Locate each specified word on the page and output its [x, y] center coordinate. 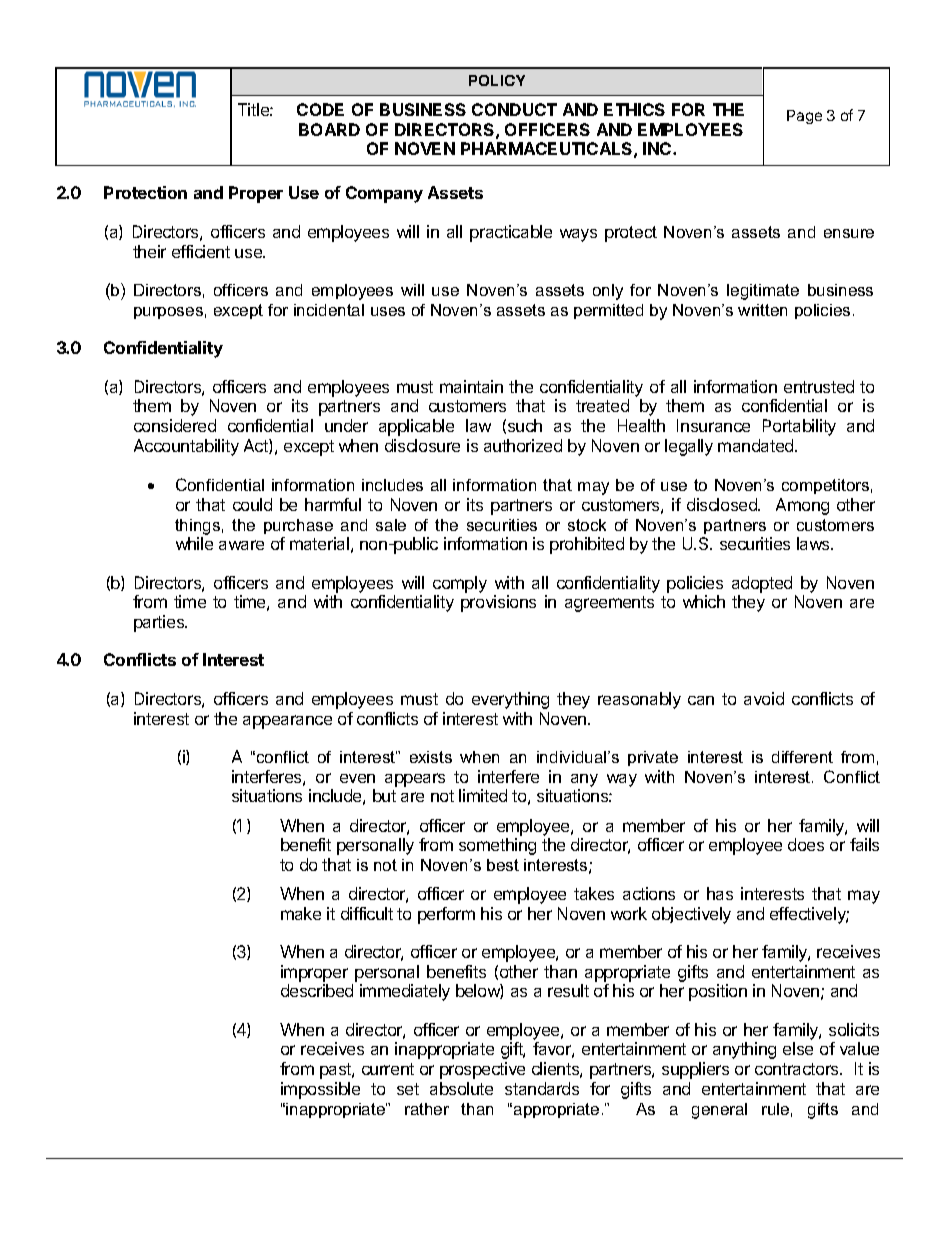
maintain [471, 386]
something [497, 846]
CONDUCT [514, 109]
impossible [320, 1090]
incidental [329, 310]
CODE [320, 109]
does [806, 844]
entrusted [819, 386]
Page [804, 117]
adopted [762, 584]
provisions [498, 603]
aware [241, 545]
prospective [482, 1070]
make [301, 913]
